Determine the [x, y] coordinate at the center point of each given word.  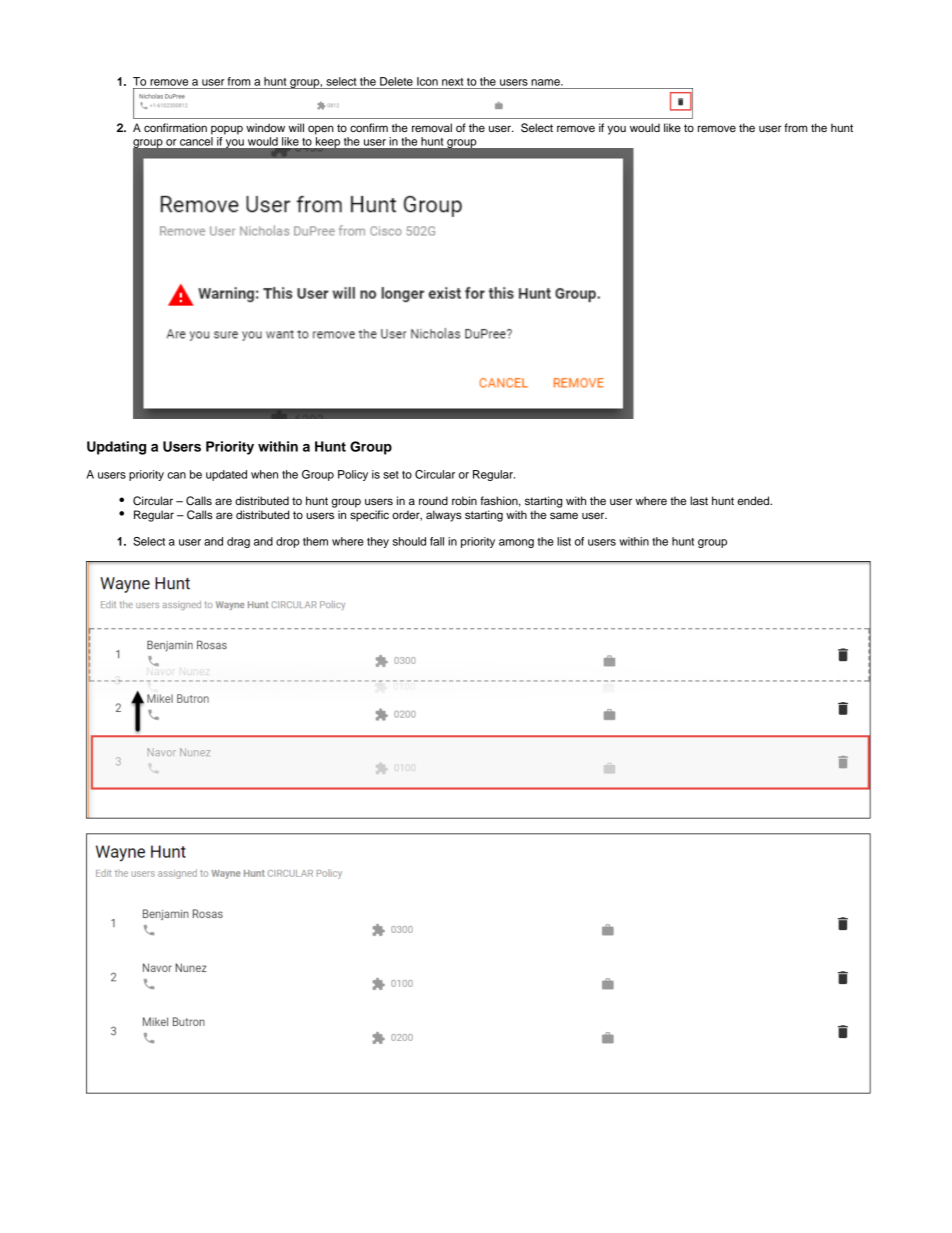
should [409, 541]
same [564, 515]
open [321, 130]
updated [226, 475]
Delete [396, 81]
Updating [116, 448]
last [699, 500]
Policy [353, 475]
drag [238, 542]
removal [432, 127]
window [265, 127]
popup [227, 130]
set [391, 475]
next [452, 82]
